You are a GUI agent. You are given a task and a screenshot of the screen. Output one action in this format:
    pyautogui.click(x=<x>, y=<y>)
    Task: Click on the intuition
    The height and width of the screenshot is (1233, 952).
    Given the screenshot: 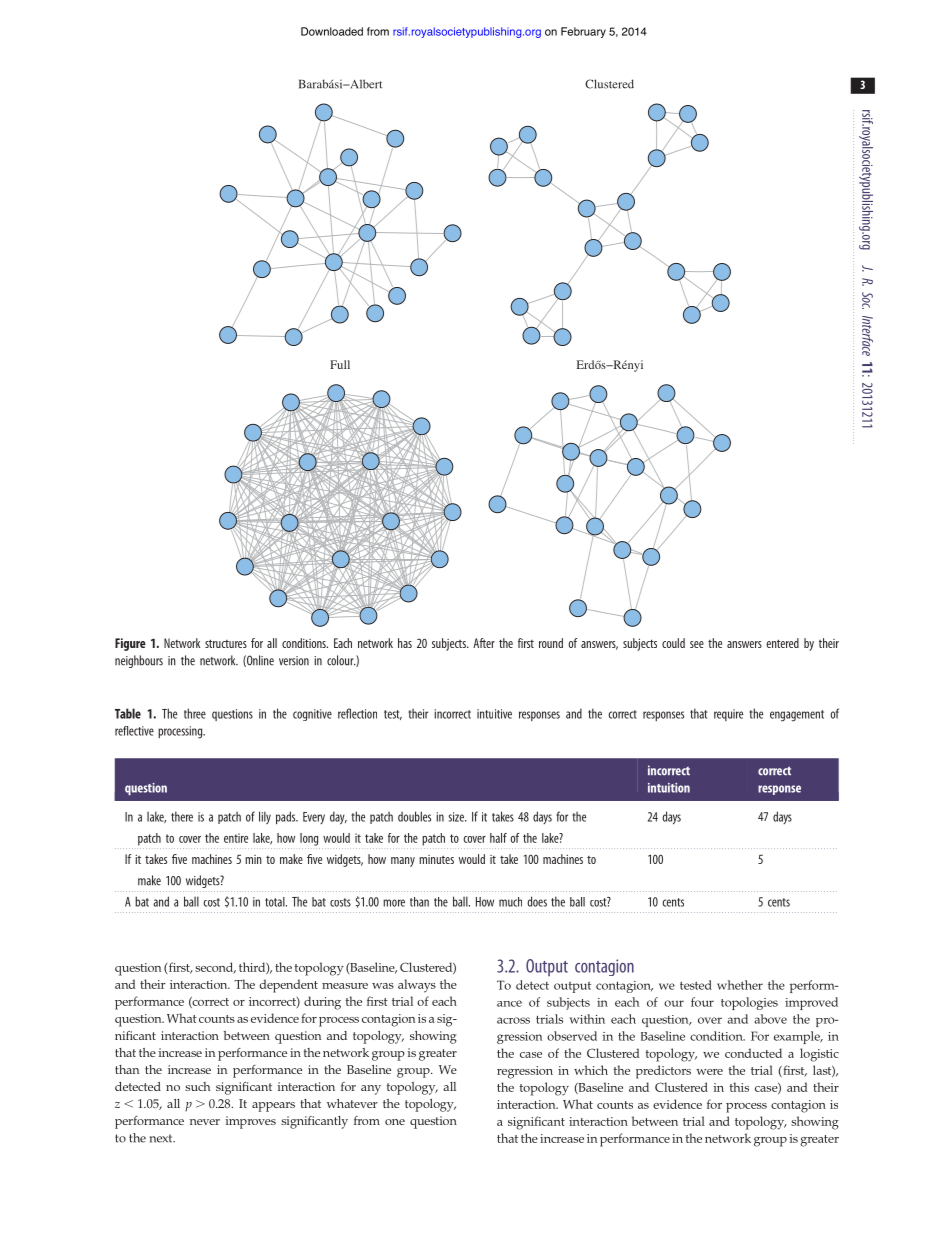 What is the action you would take?
    pyautogui.click(x=669, y=788)
